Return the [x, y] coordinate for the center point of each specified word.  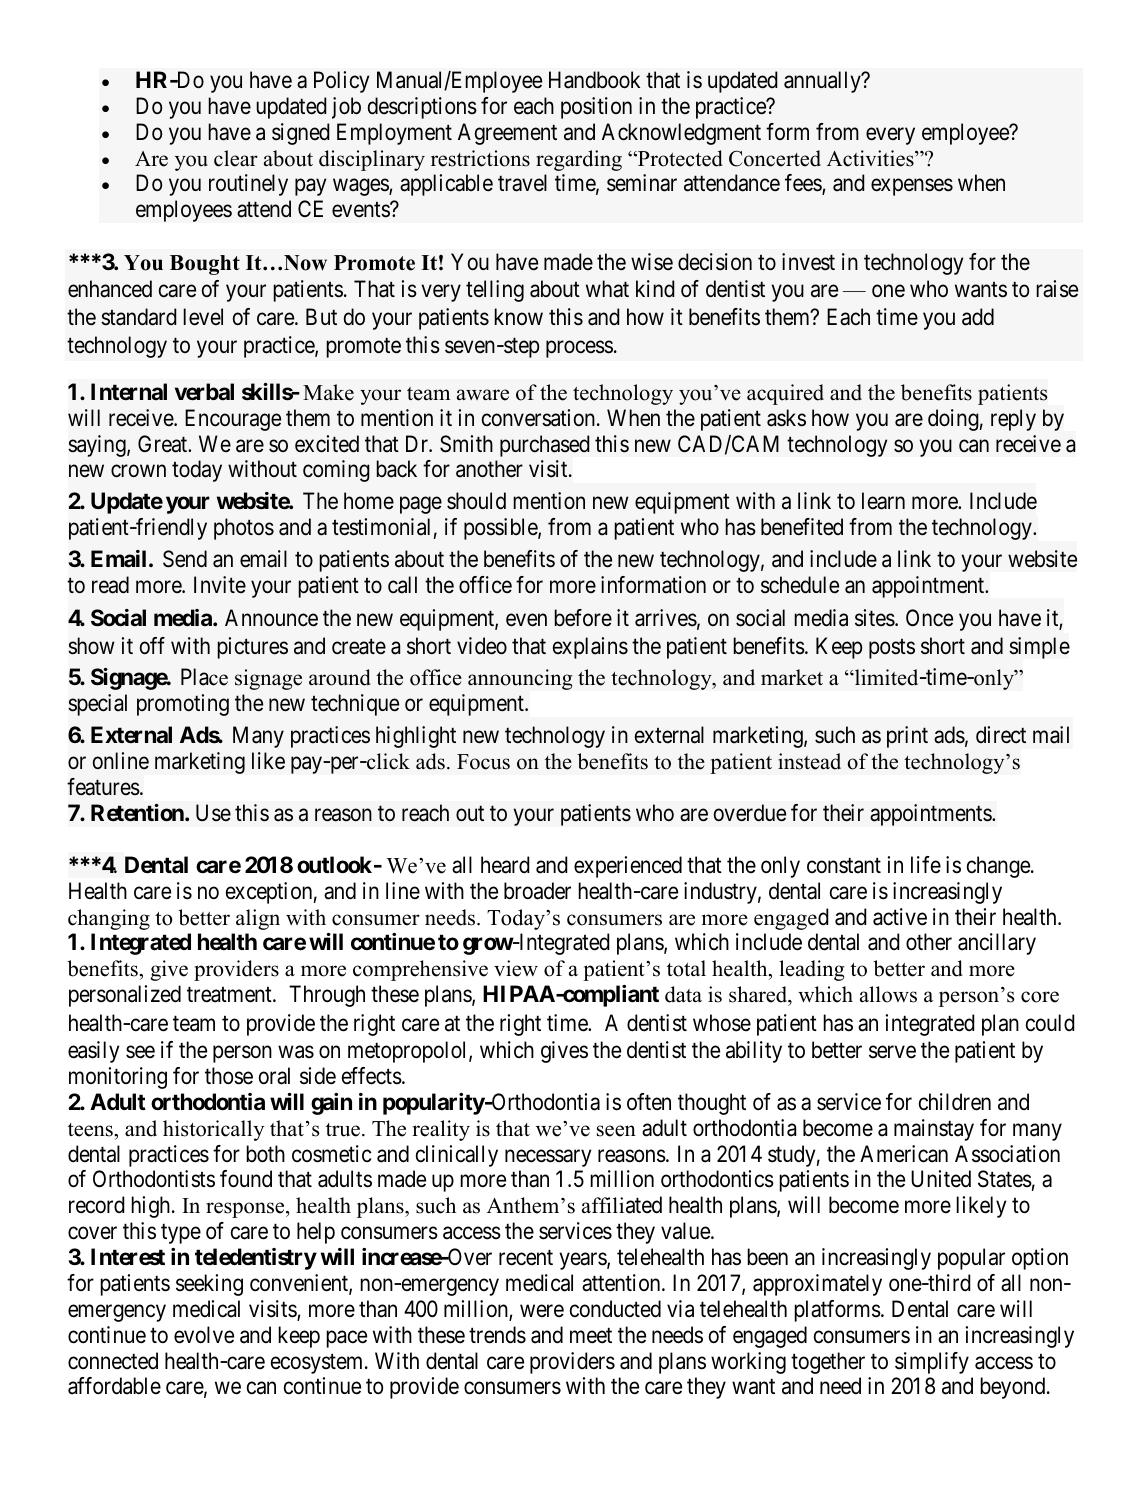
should [476, 501]
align [258, 919]
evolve [204, 1335]
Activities [871, 158]
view [516, 968]
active [900, 917]
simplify [932, 1363]
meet [591, 1336]
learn [883, 501]
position [596, 108]
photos [244, 529]
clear [236, 158]
